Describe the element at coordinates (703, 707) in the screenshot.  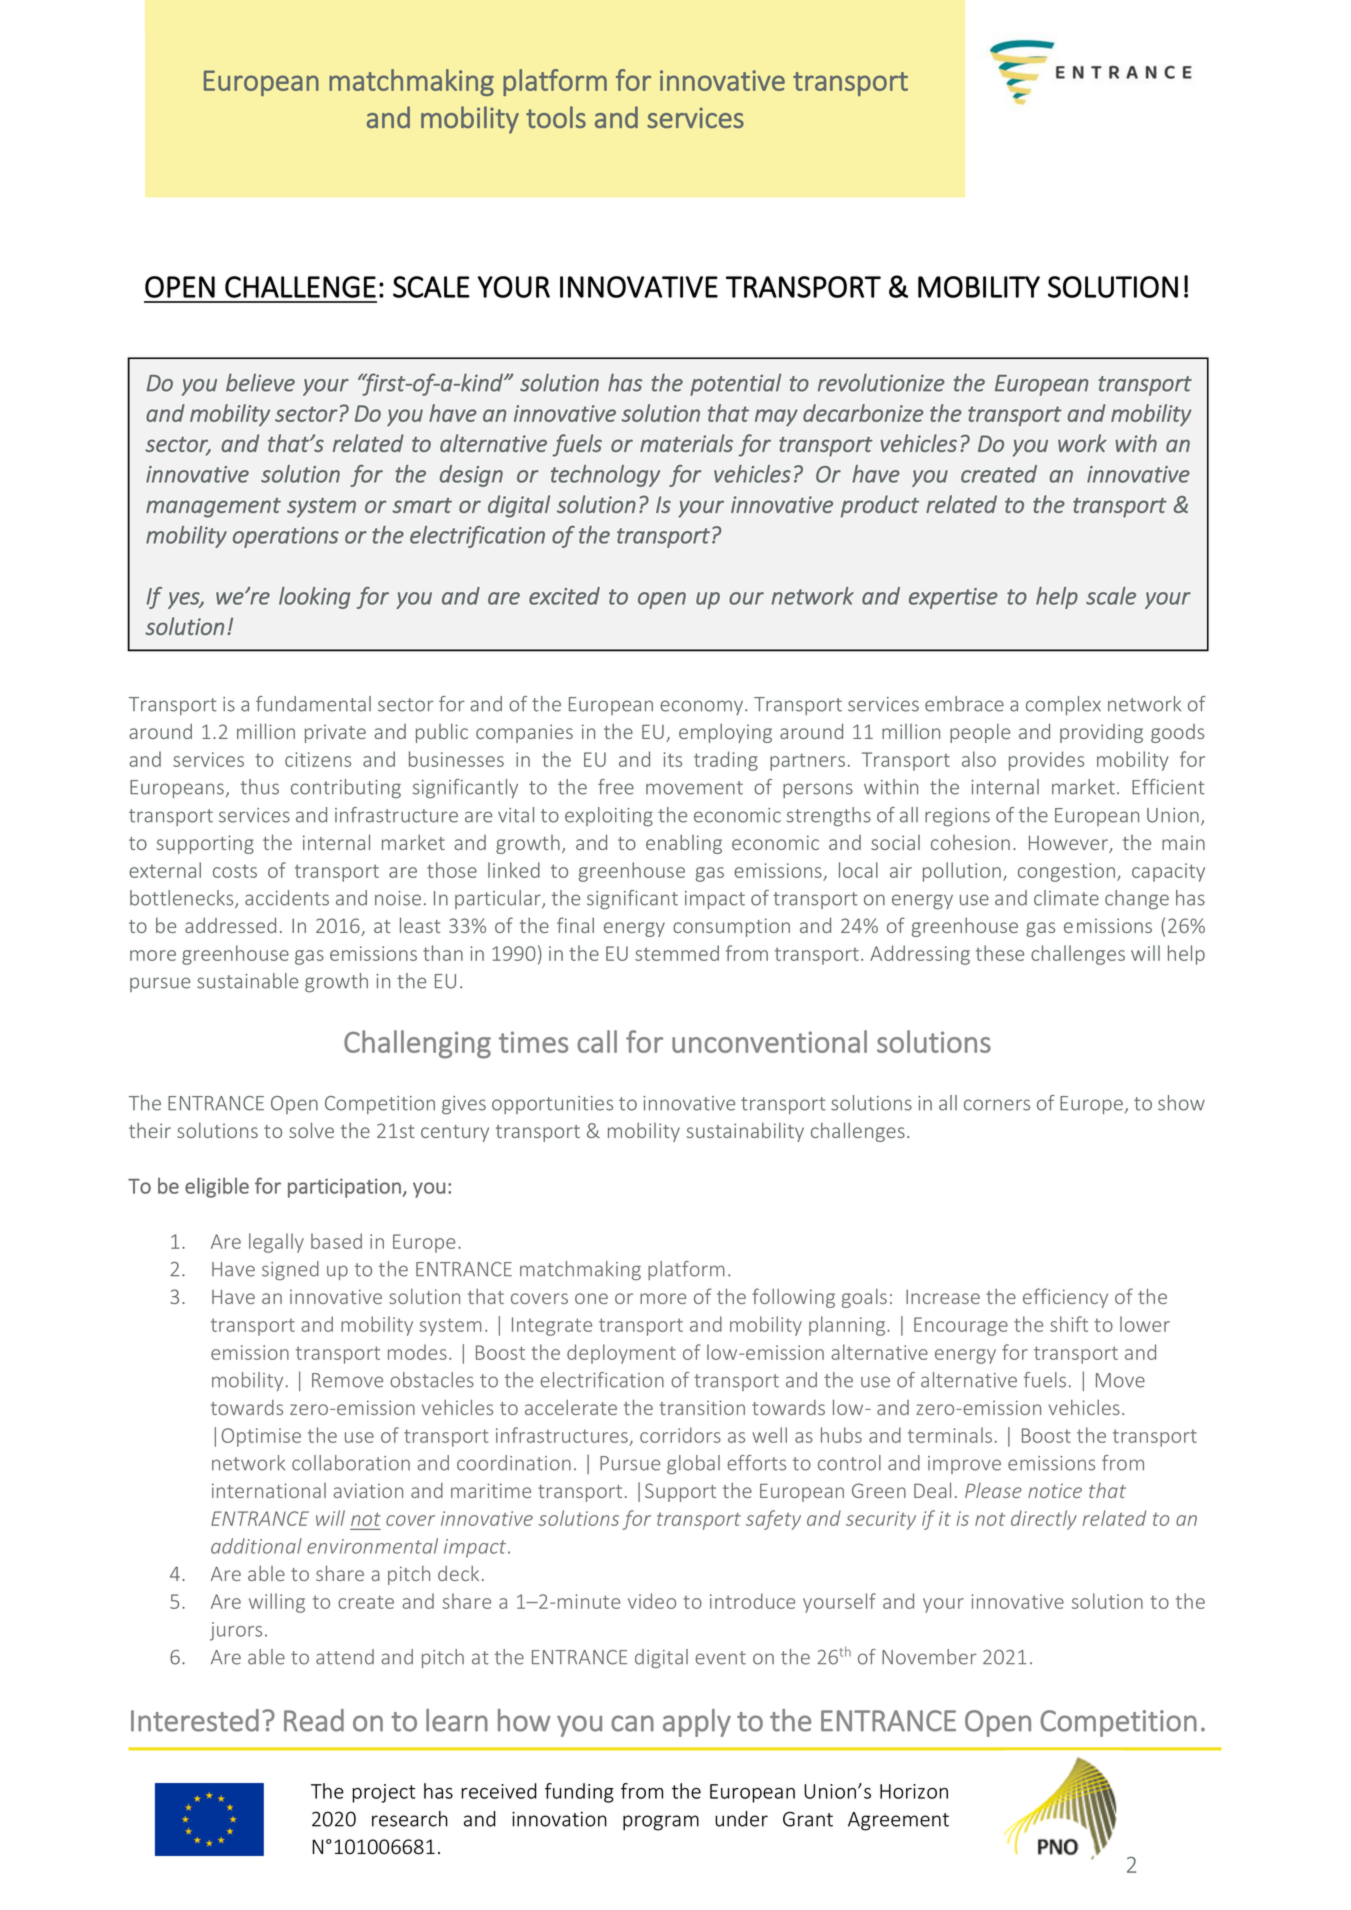
I see `economy` at that location.
